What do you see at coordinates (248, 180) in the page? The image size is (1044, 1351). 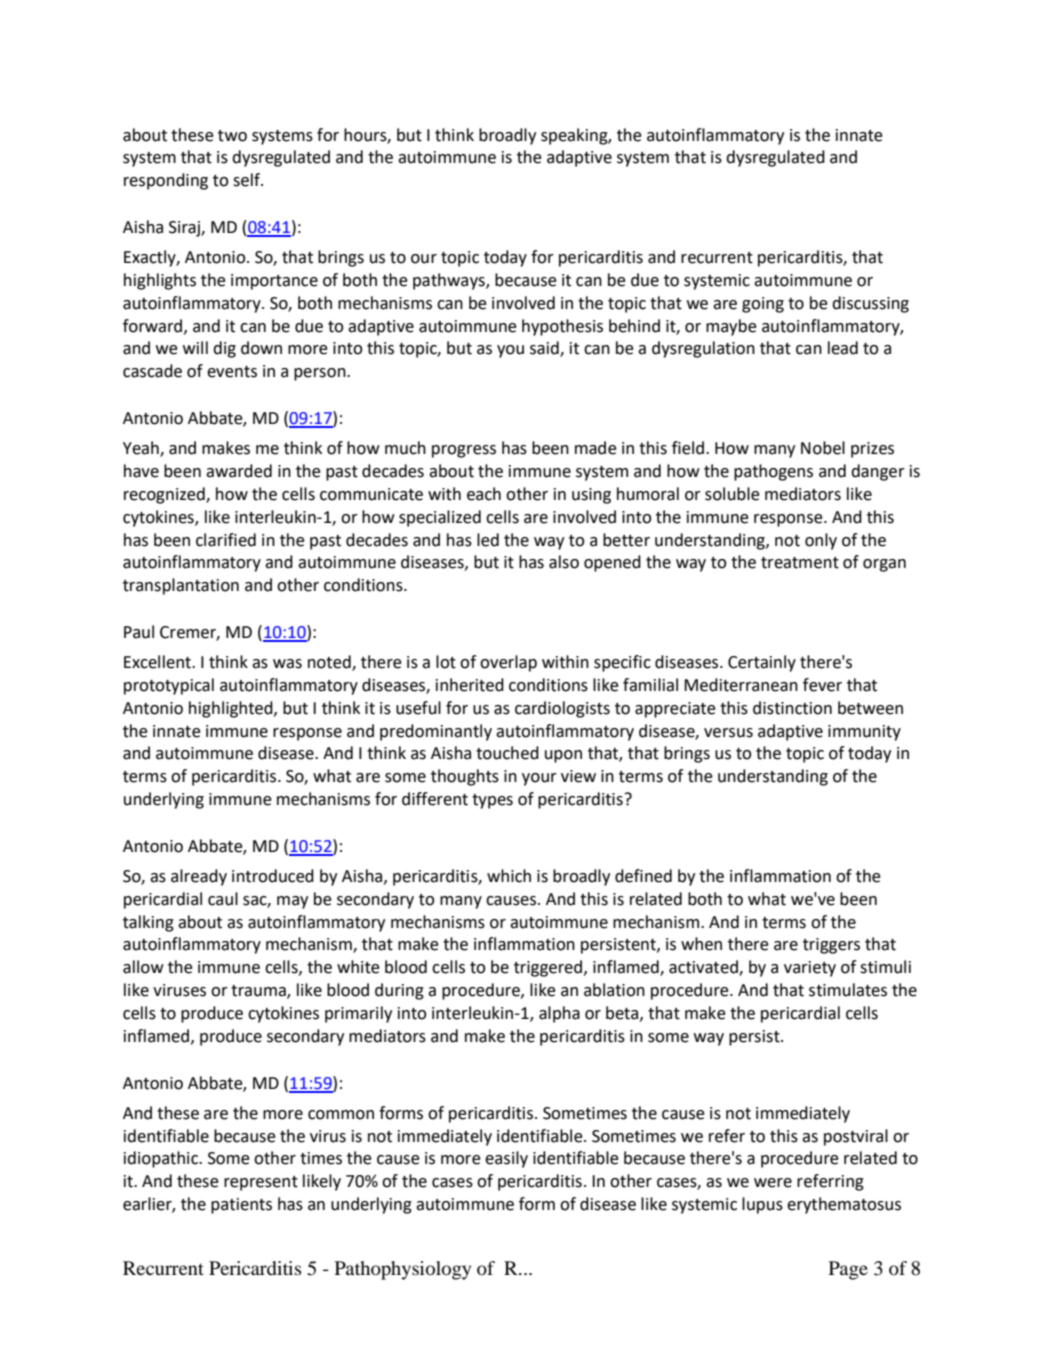 I see `self` at bounding box center [248, 180].
